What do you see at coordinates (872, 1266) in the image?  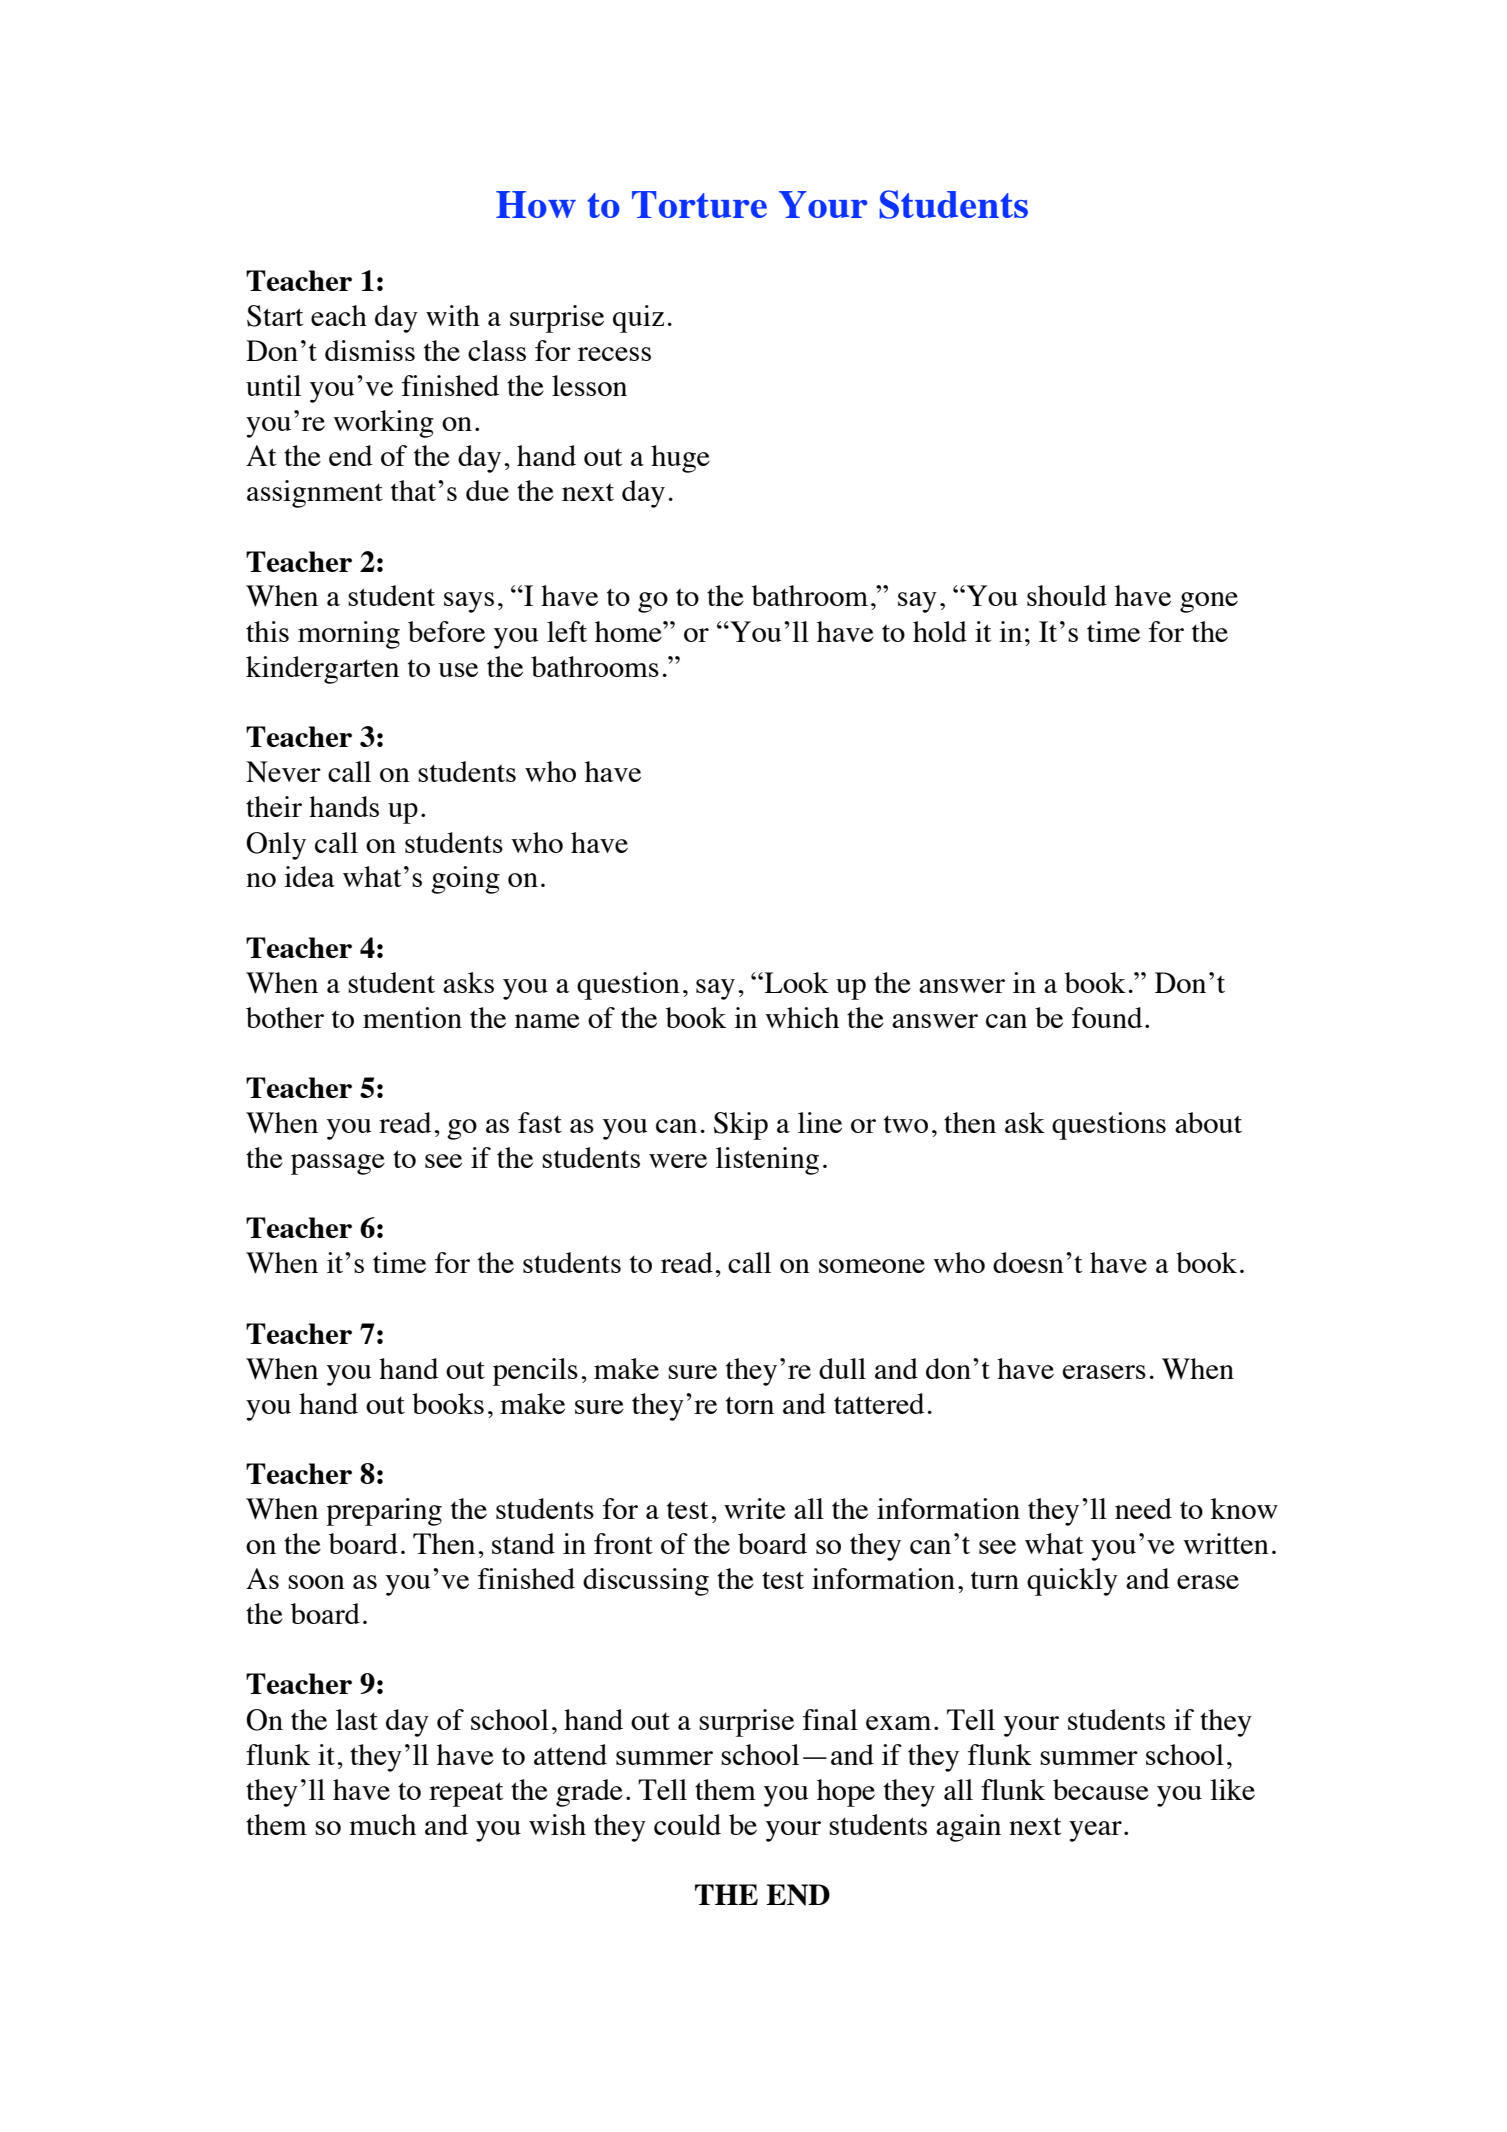 I see `someone` at bounding box center [872, 1266].
